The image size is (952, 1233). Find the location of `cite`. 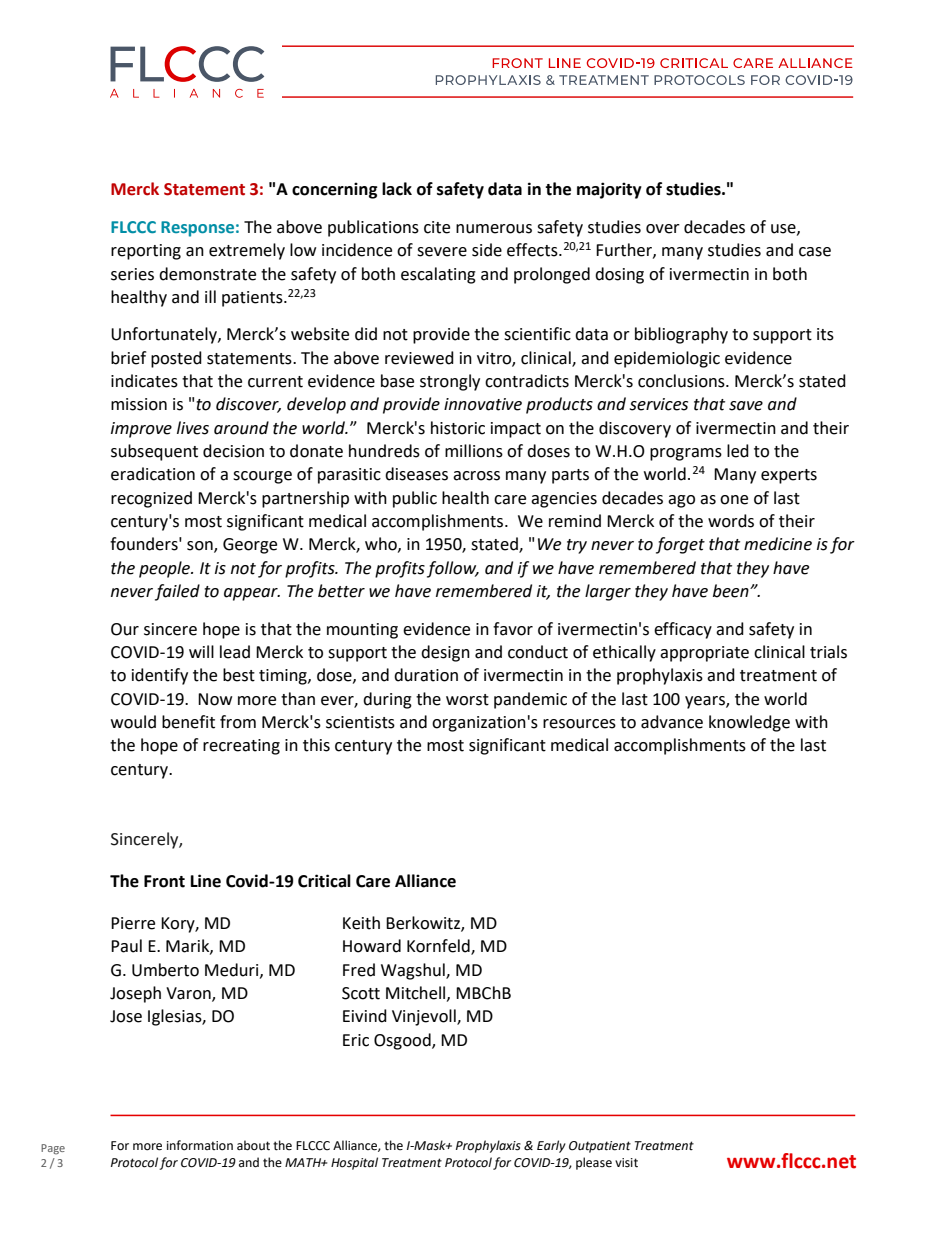

cite is located at coordinates (437, 227).
